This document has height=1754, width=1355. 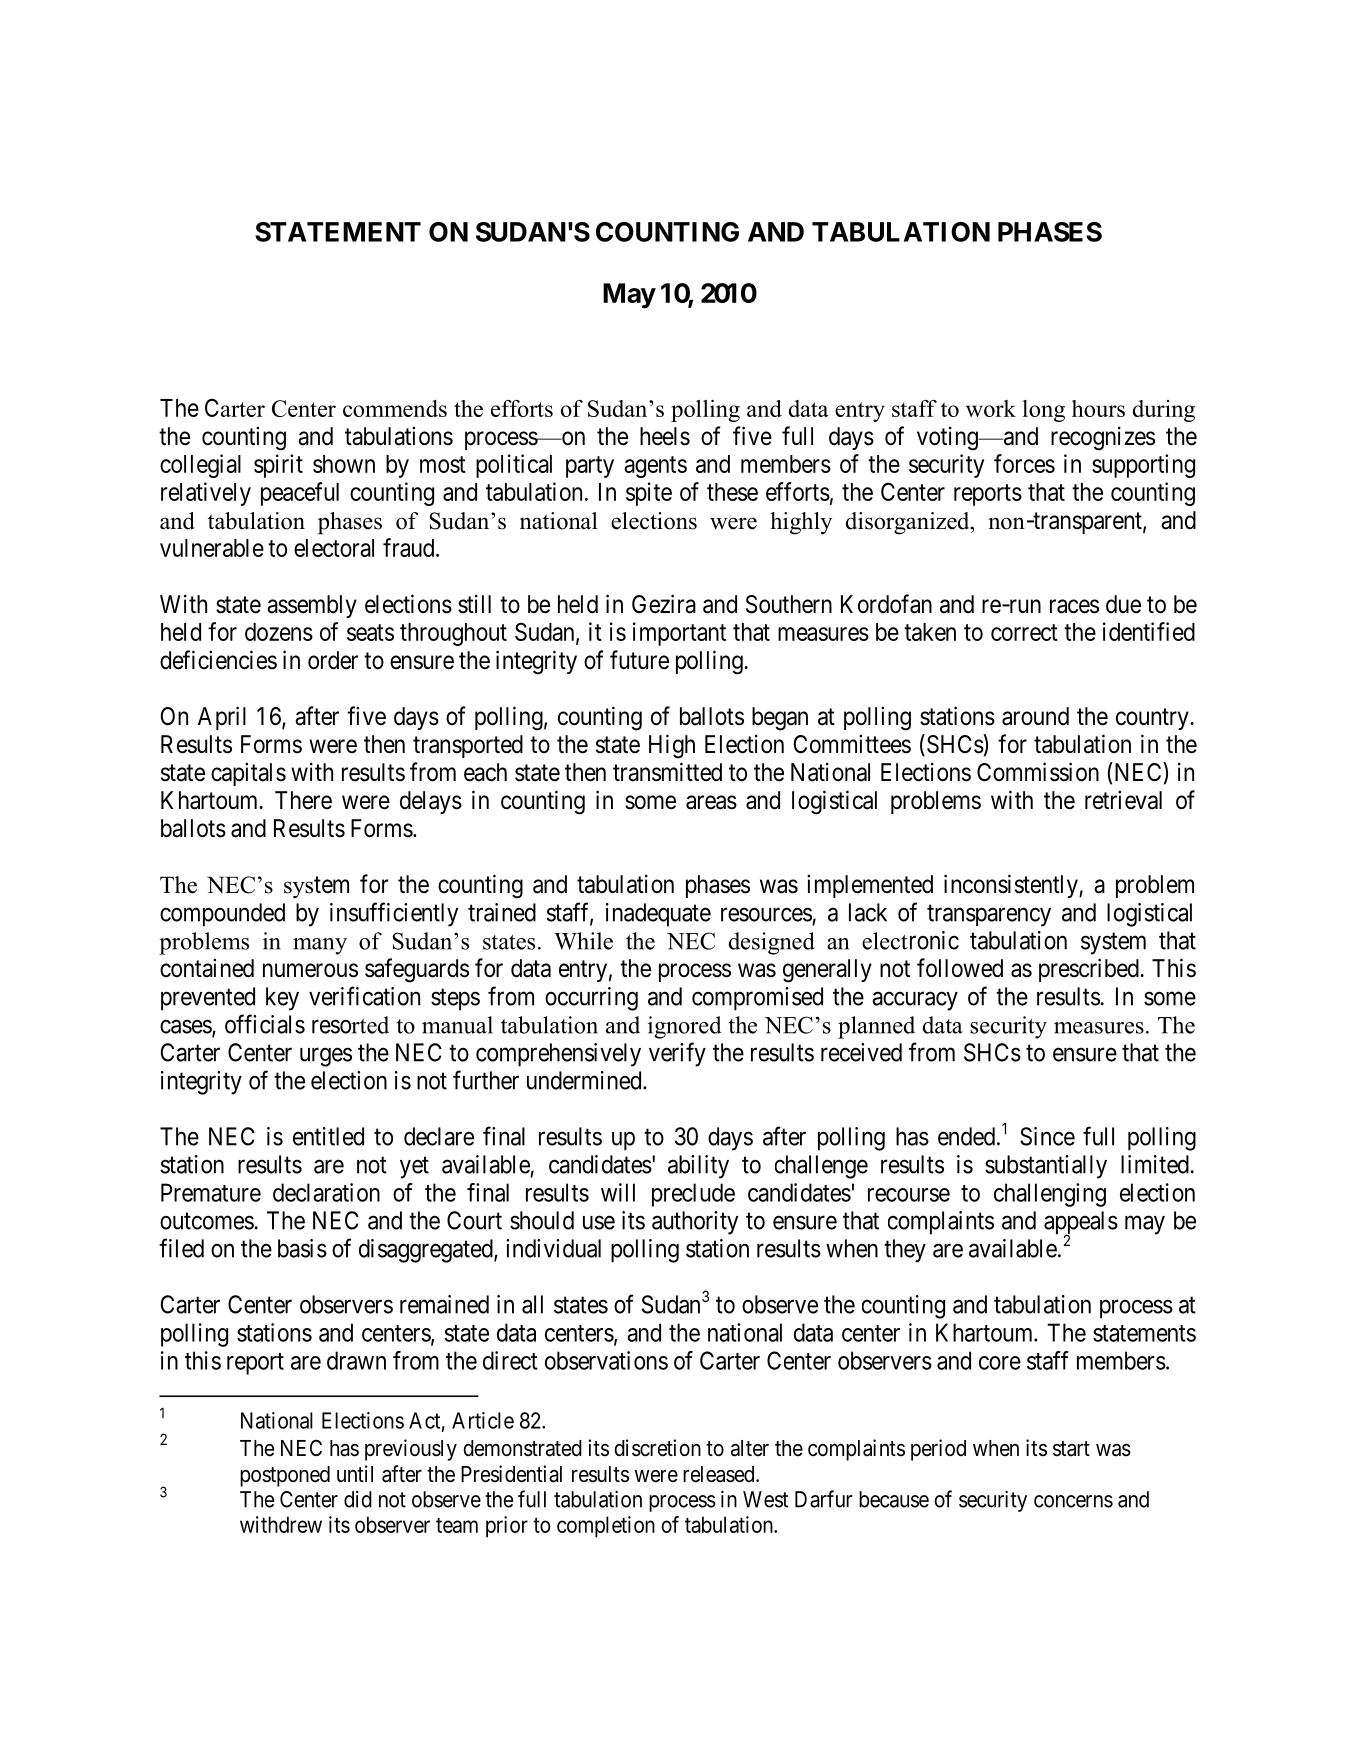 What do you see at coordinates (1043, 411) in the document?
I see `long` at bounding box center [1043, 411].
